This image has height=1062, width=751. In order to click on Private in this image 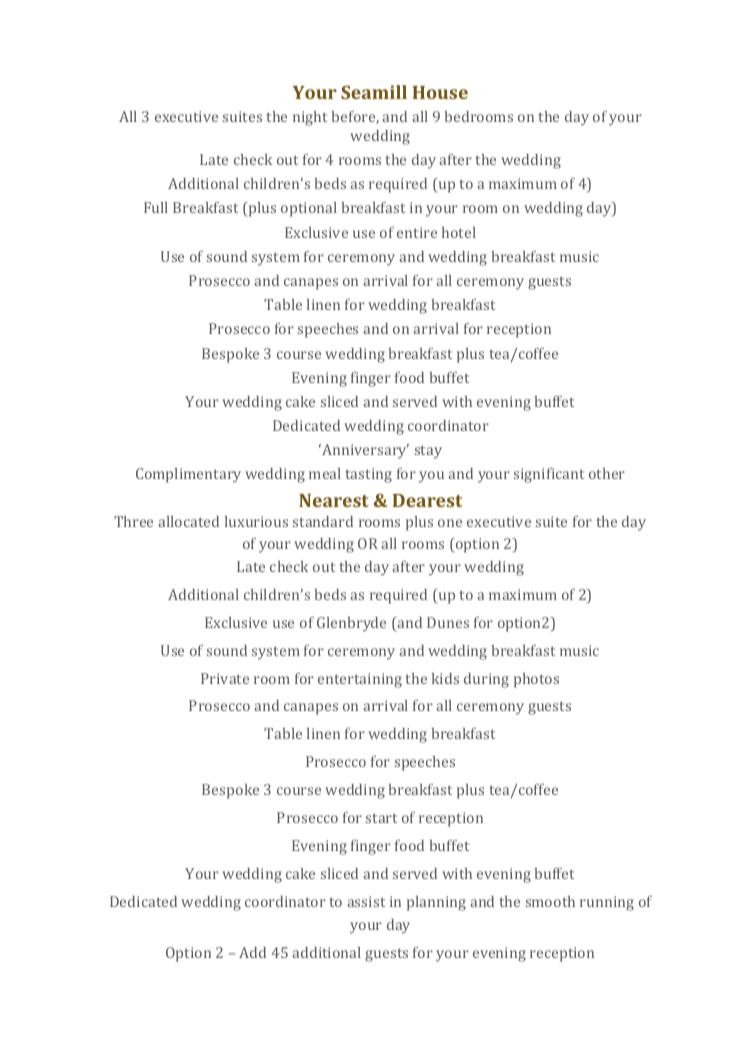, I will do `click(225, 678)`.
